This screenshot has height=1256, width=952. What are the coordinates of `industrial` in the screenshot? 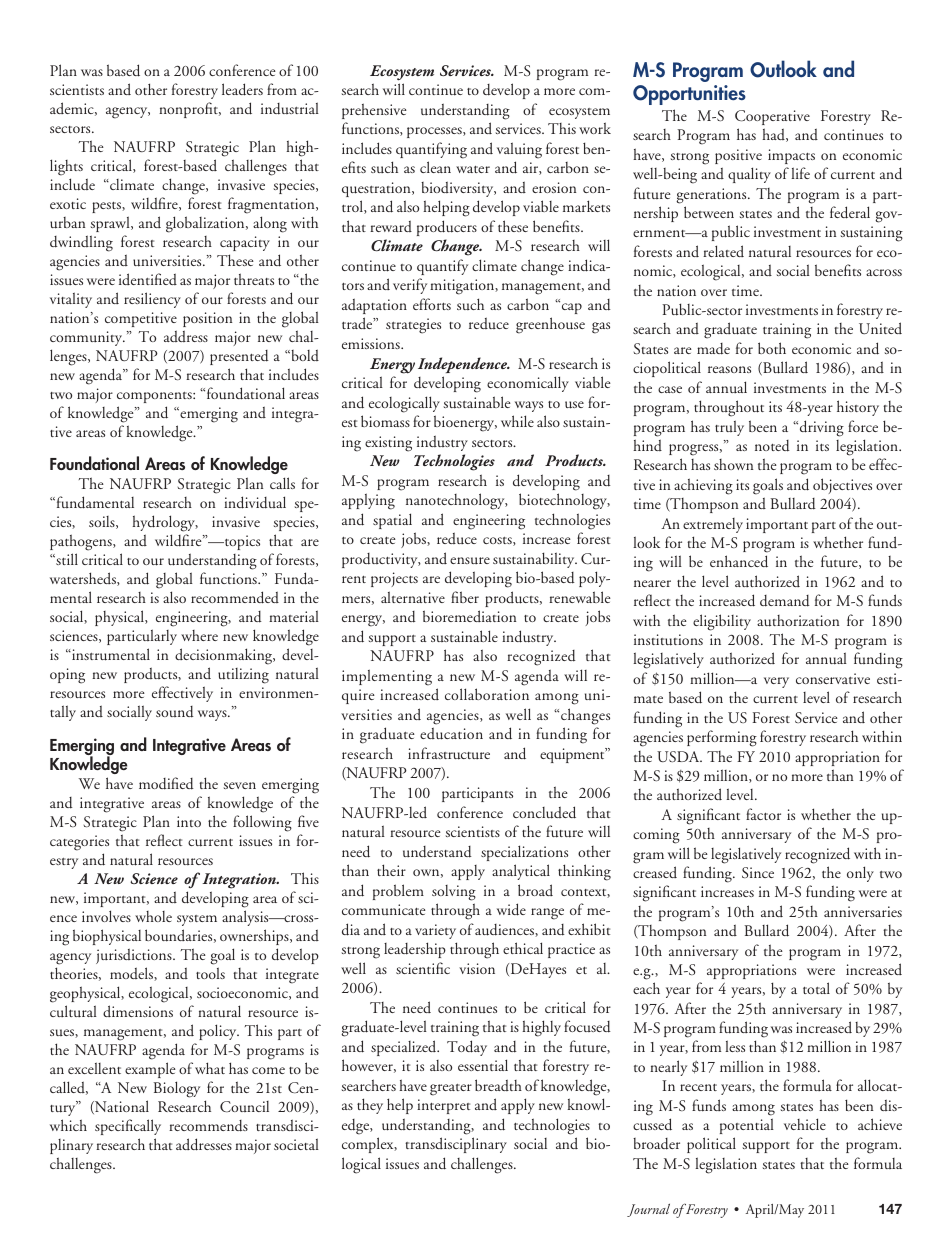 It's located at (290, 108).
